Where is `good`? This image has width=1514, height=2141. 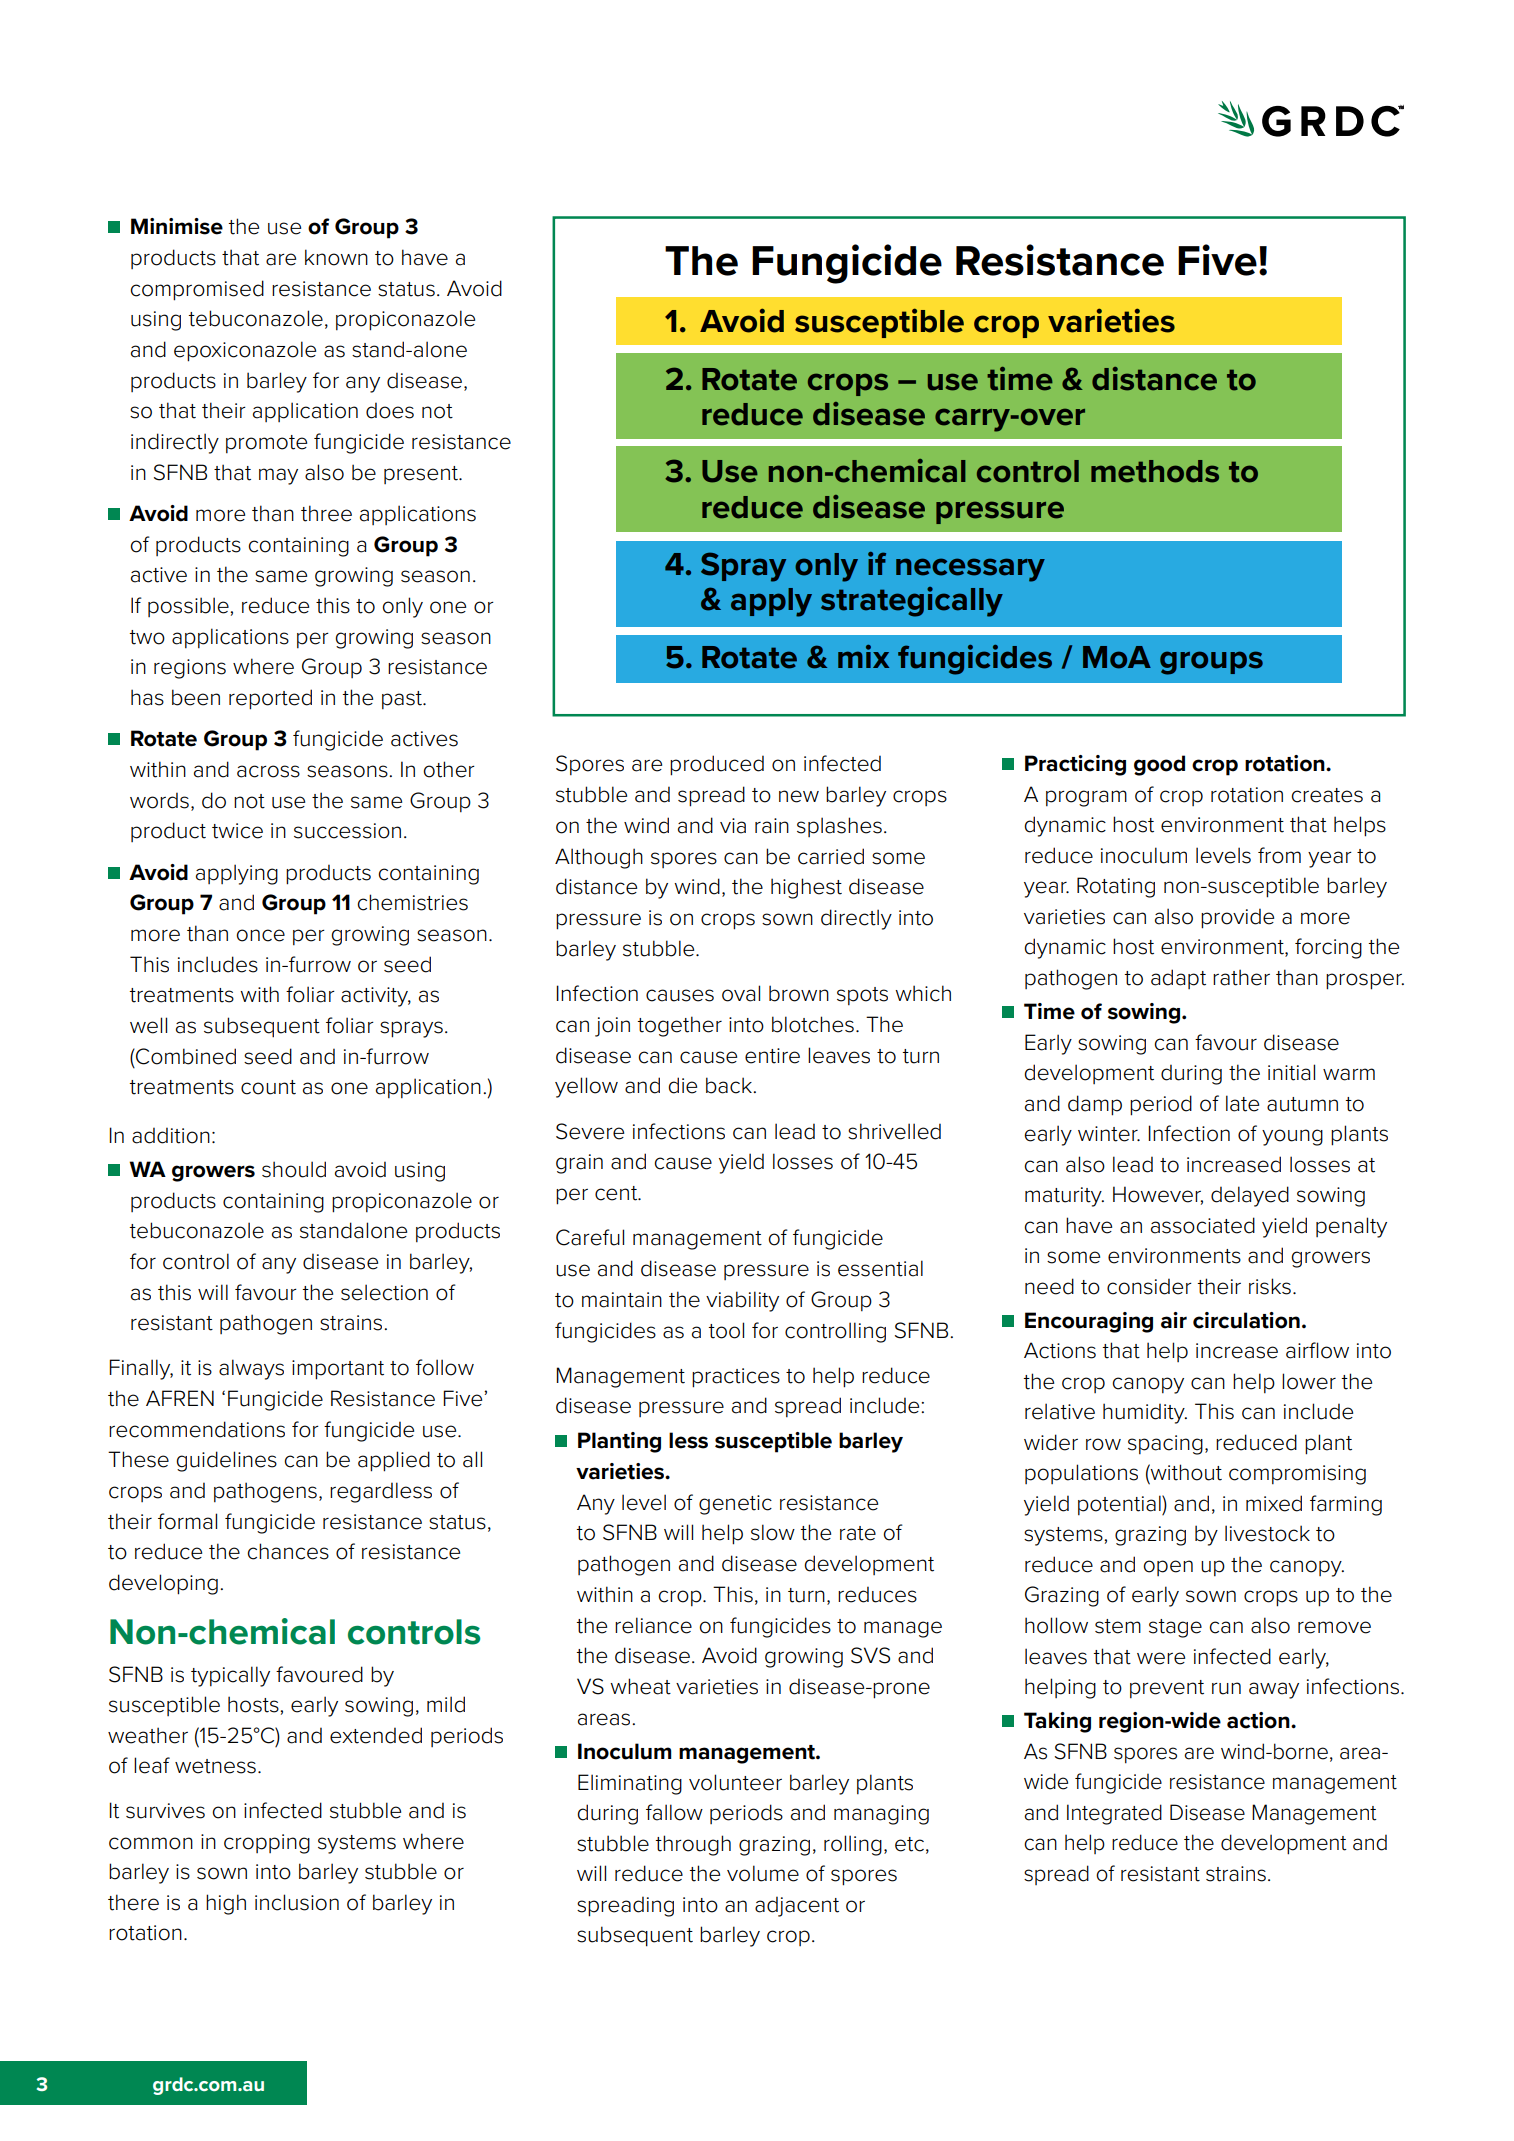
good is located at coordinates (1159, 765).
